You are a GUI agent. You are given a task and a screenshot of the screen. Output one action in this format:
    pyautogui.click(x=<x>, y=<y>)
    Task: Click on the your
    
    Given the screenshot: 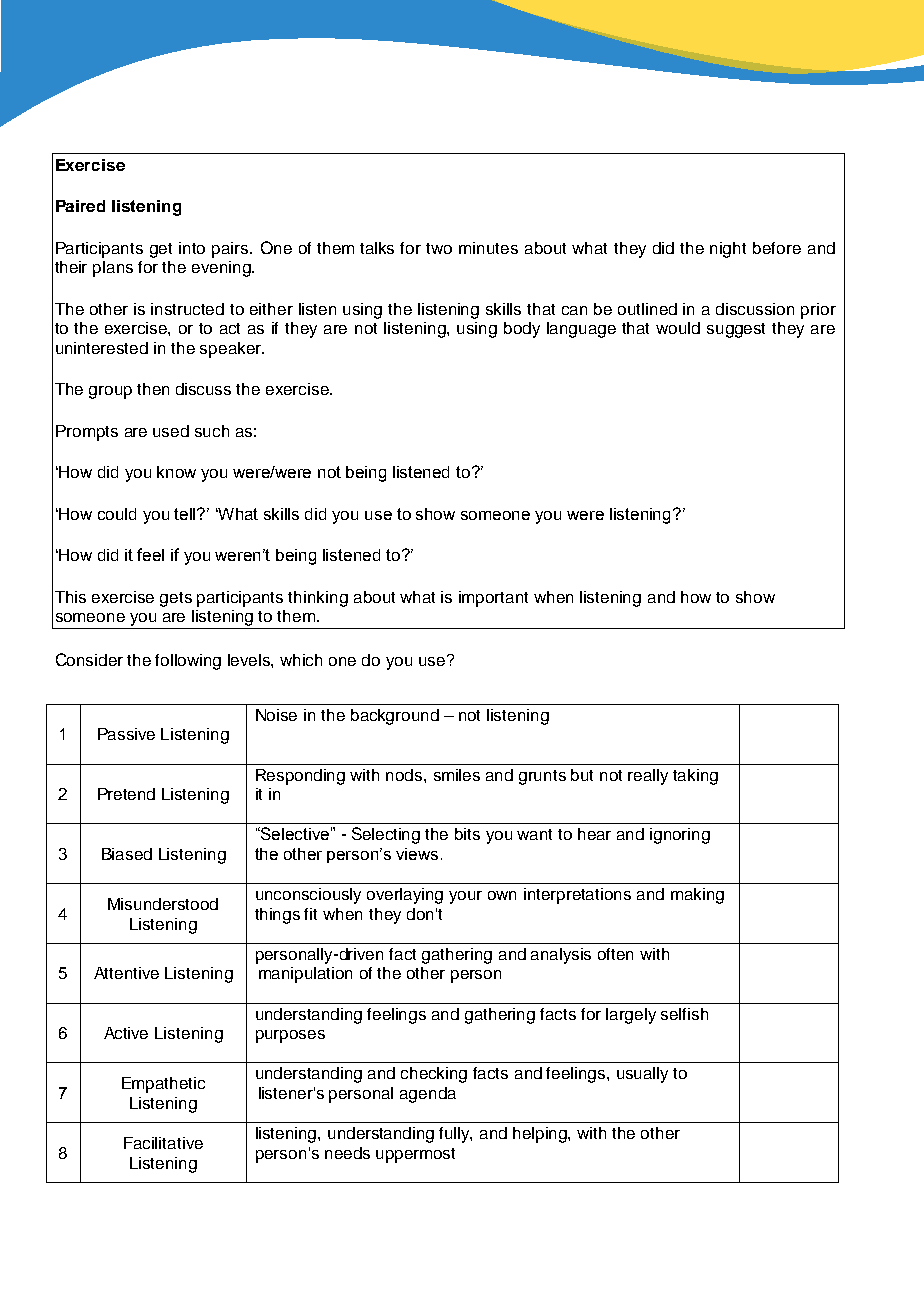 What is the action you would take?
    pyautogui.click(x=465, y=897)
